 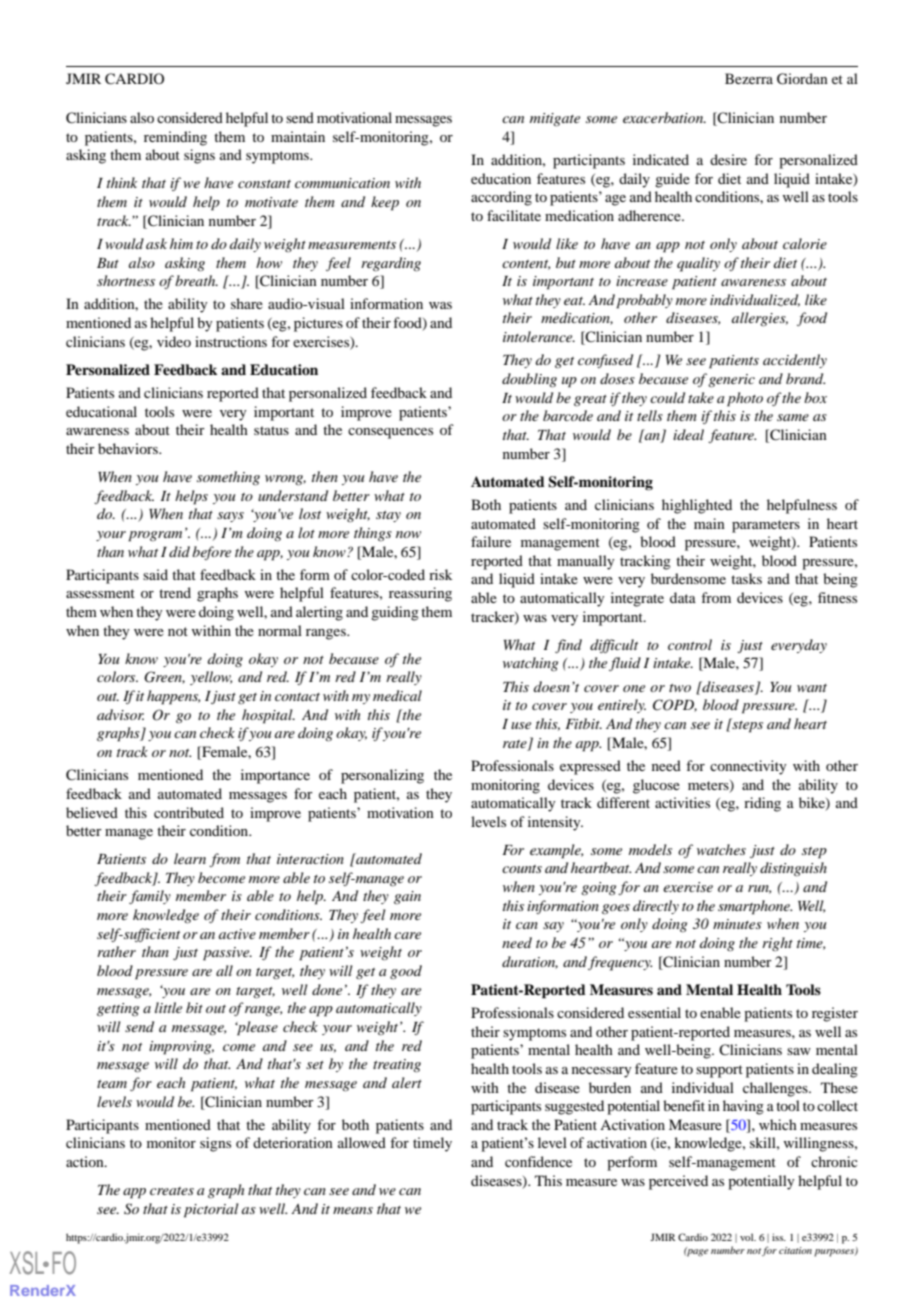 I want to click on program, so click(x=155, y=536).
